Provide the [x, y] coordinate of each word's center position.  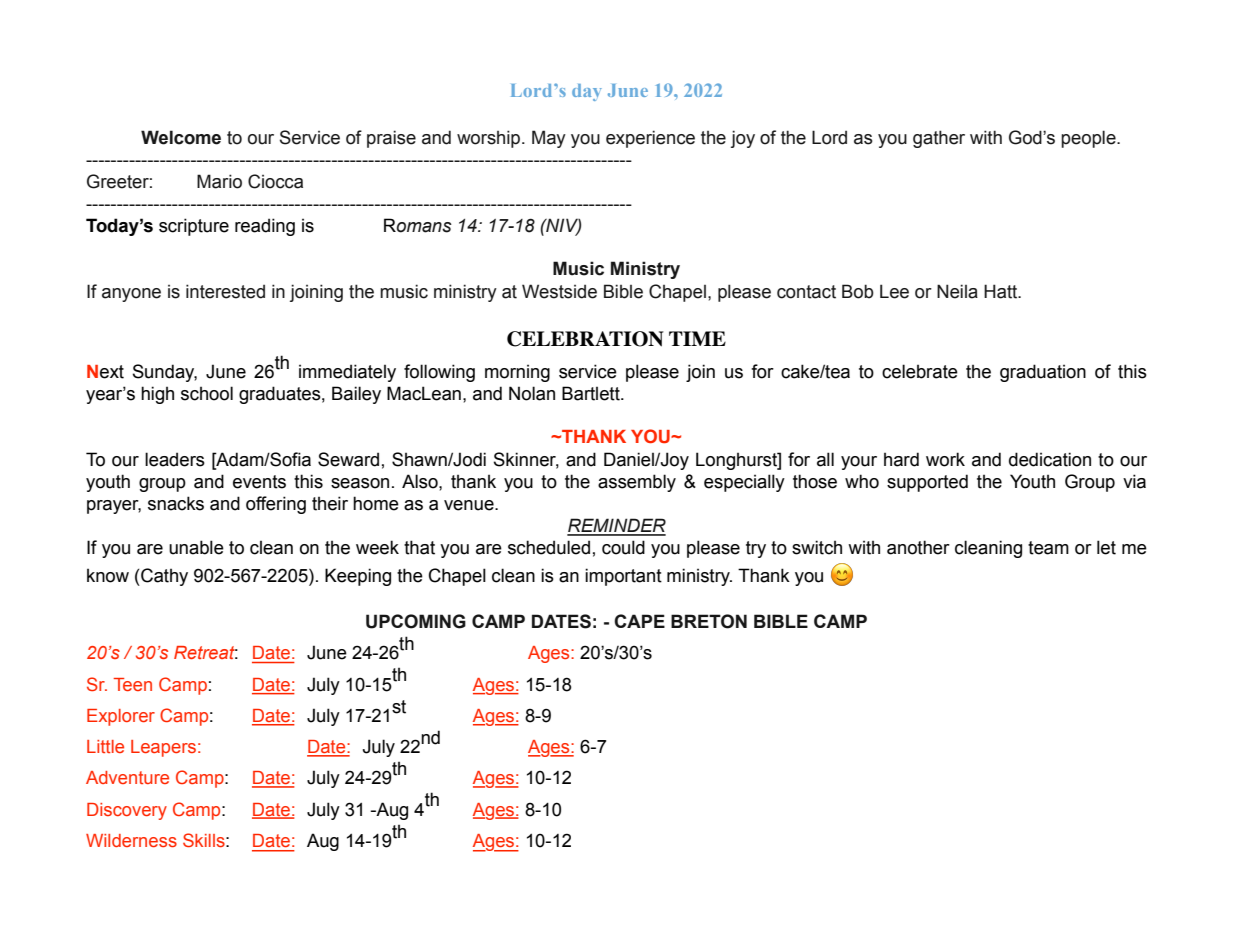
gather [939, 139]
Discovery [127, 811]
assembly [637, 483]
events [259, 482]
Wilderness [131, 840]
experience [650, 139]
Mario [219, 181]
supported [927, 483]
